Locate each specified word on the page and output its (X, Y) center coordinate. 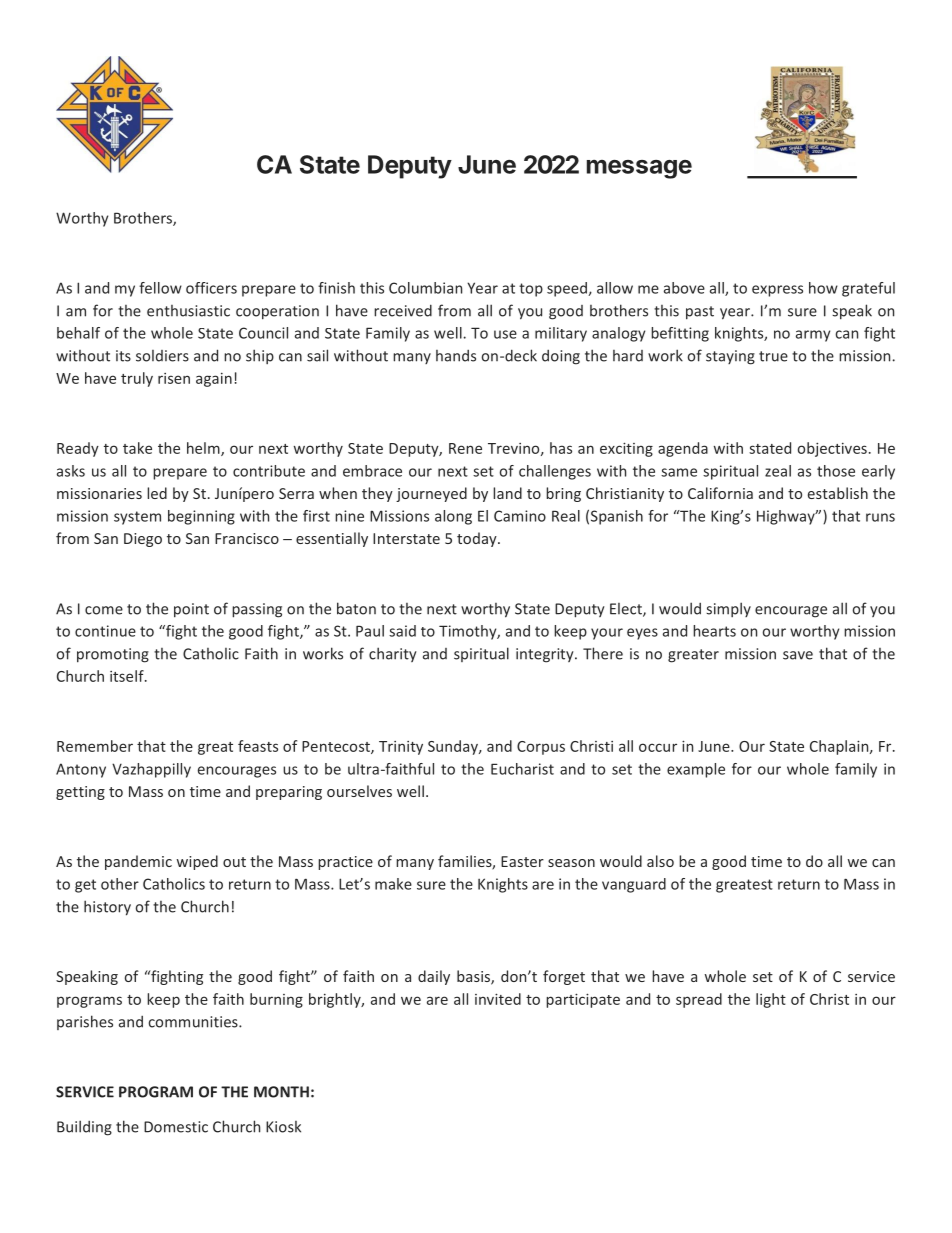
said (402, 631)
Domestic (176, 1127)
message (639, 169)
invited (498, 999)
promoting (113, 655)
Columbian (425, 288)
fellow (160, 288)
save (798, 655)
